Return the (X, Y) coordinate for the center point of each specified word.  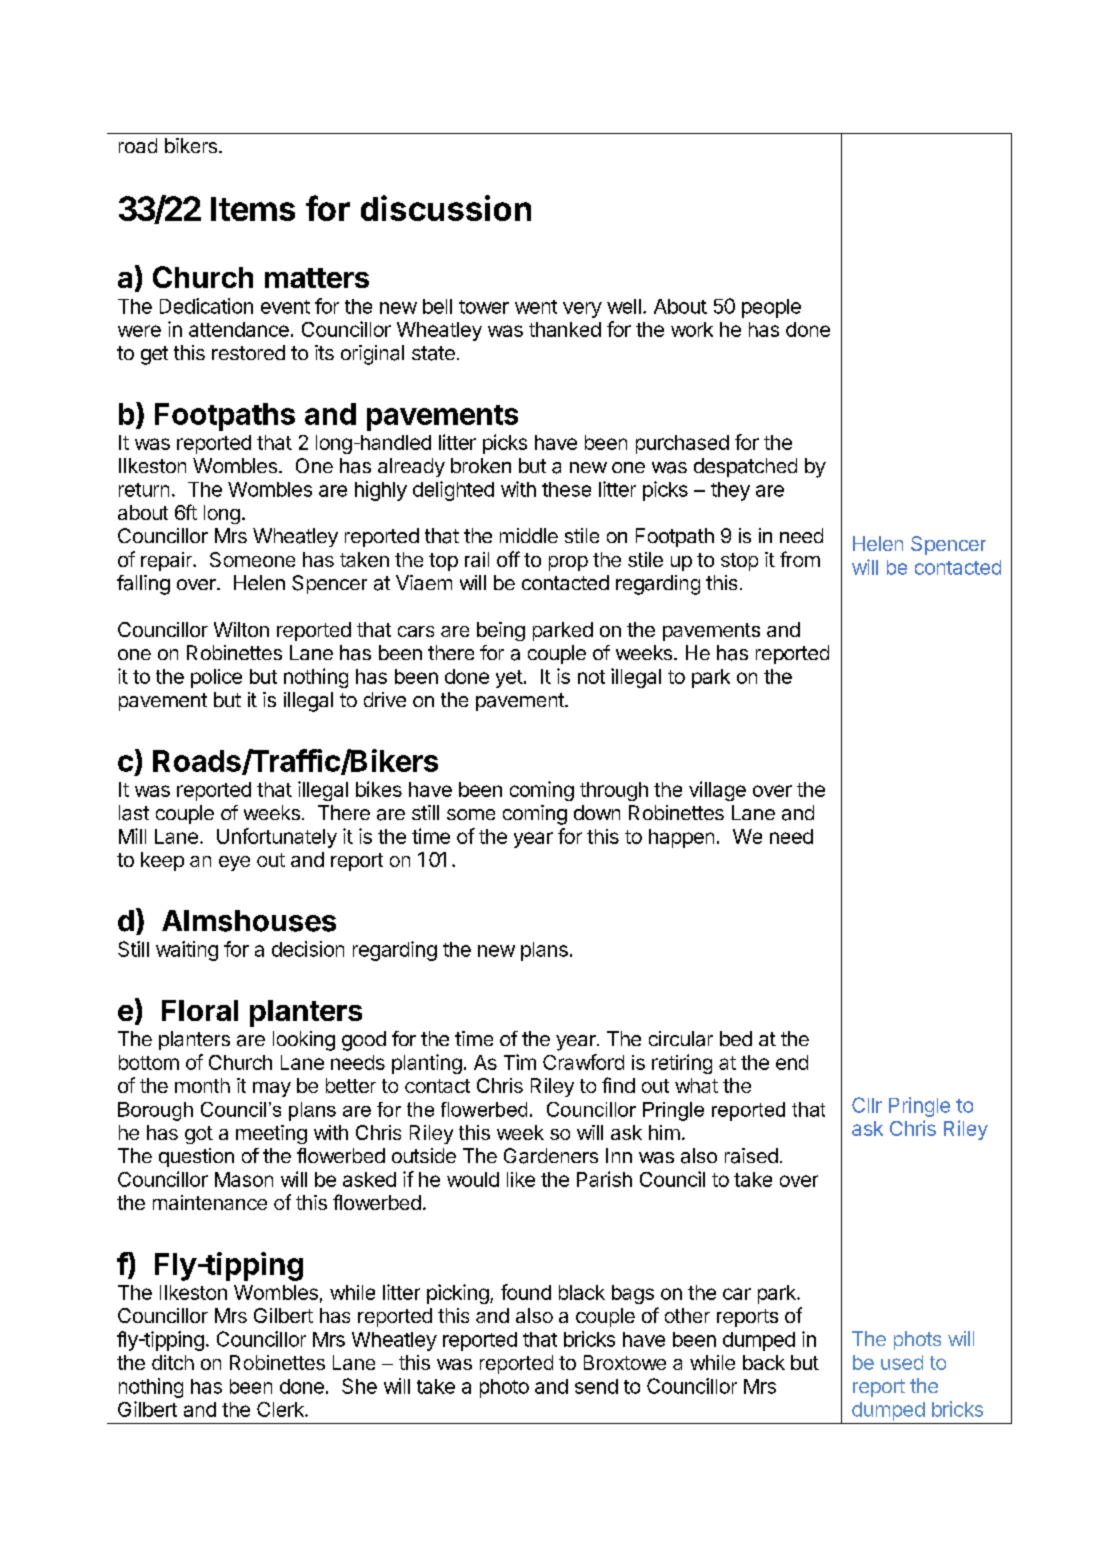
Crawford (583, 1062)
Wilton (241, 629)
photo (504, 1388)
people (771, 308)
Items (253, 209)
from (800, 559)
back (764, 1362)
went (536, 307)
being (501, 631)
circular (681, 1039)
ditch (173, 1362)
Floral (200, 1010)
